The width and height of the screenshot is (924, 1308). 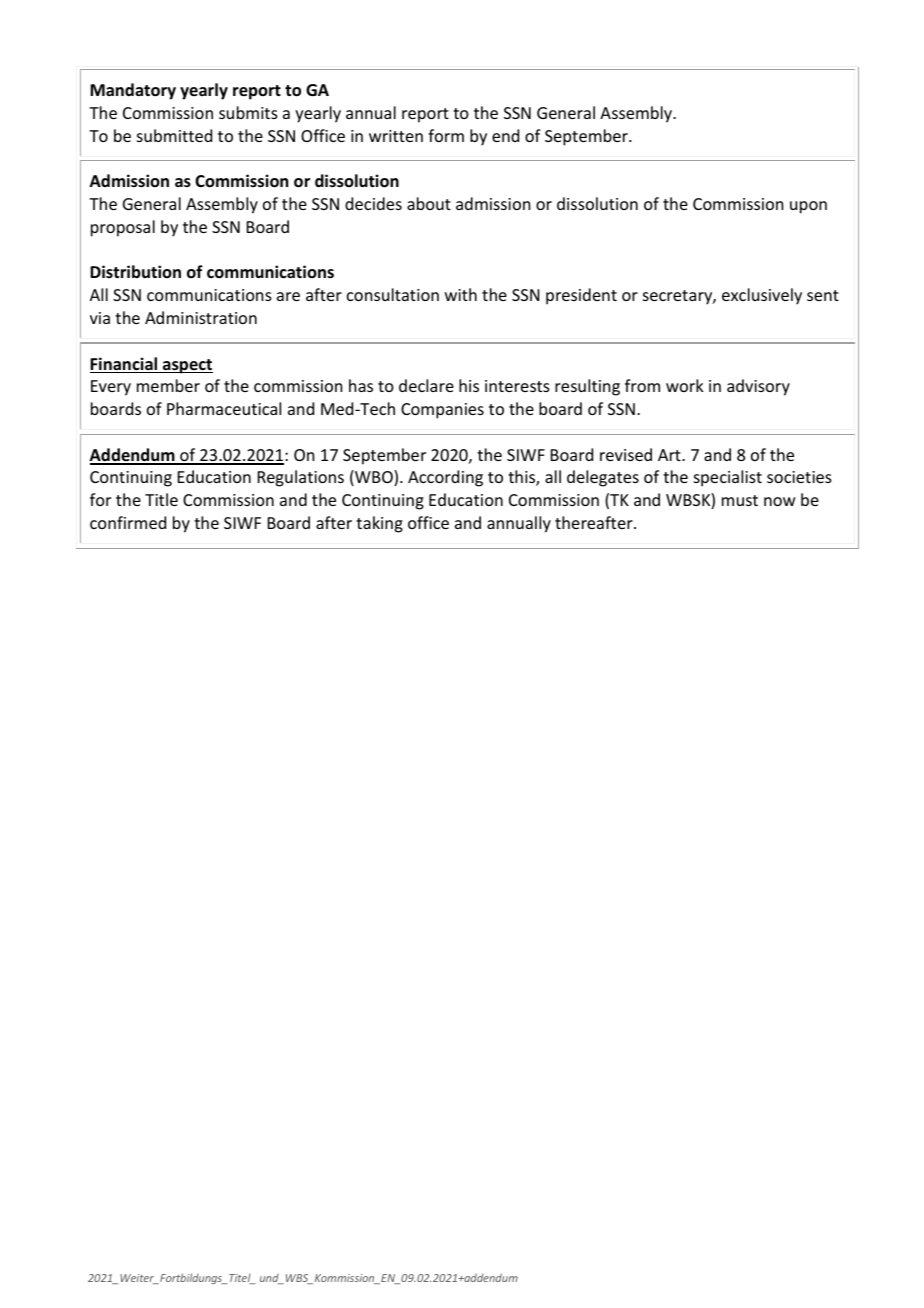 I want to click on must, so click(x=740, y=500).
